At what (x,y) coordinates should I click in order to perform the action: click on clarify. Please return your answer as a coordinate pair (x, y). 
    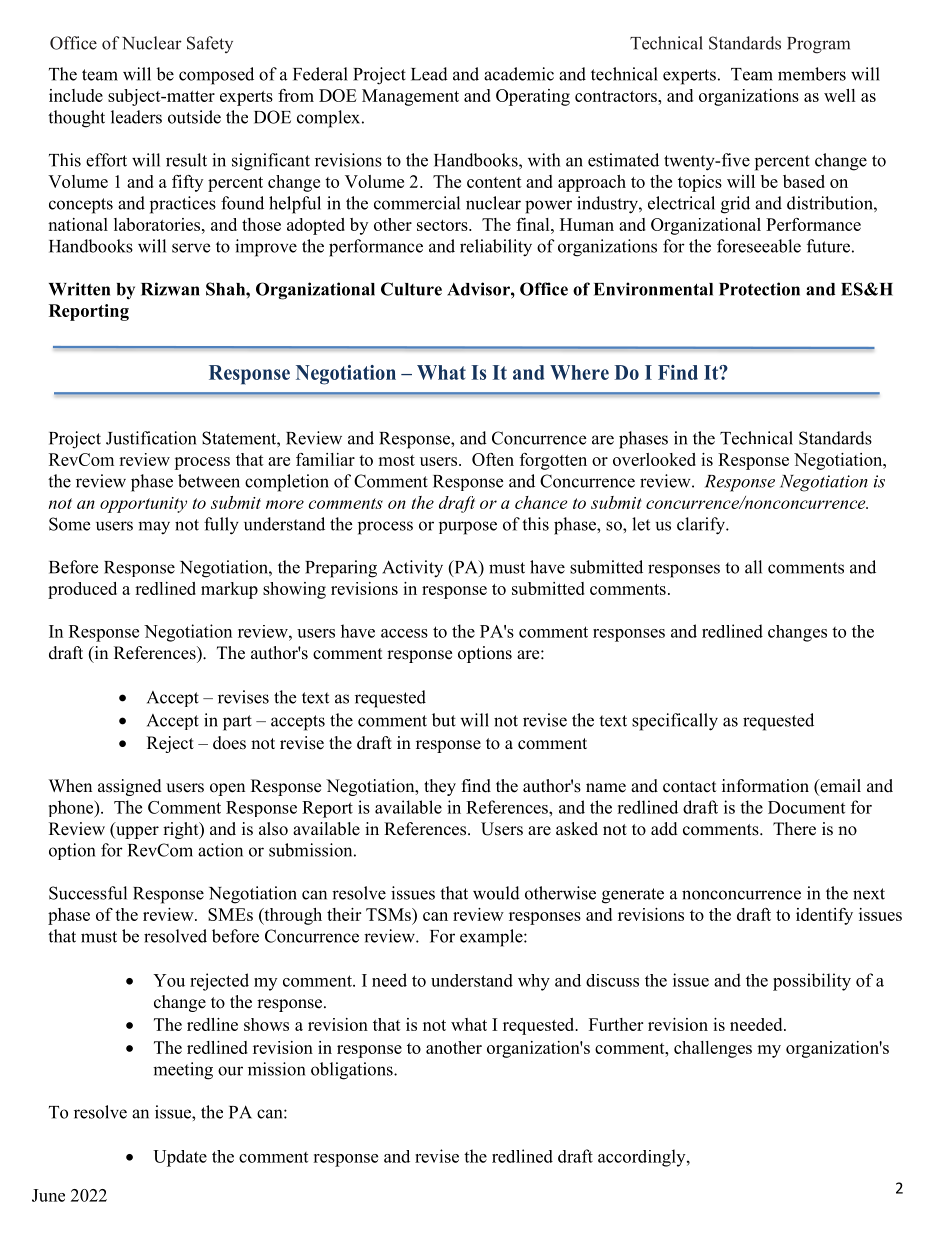
    Looking at the image, I should click on (702, 526).
